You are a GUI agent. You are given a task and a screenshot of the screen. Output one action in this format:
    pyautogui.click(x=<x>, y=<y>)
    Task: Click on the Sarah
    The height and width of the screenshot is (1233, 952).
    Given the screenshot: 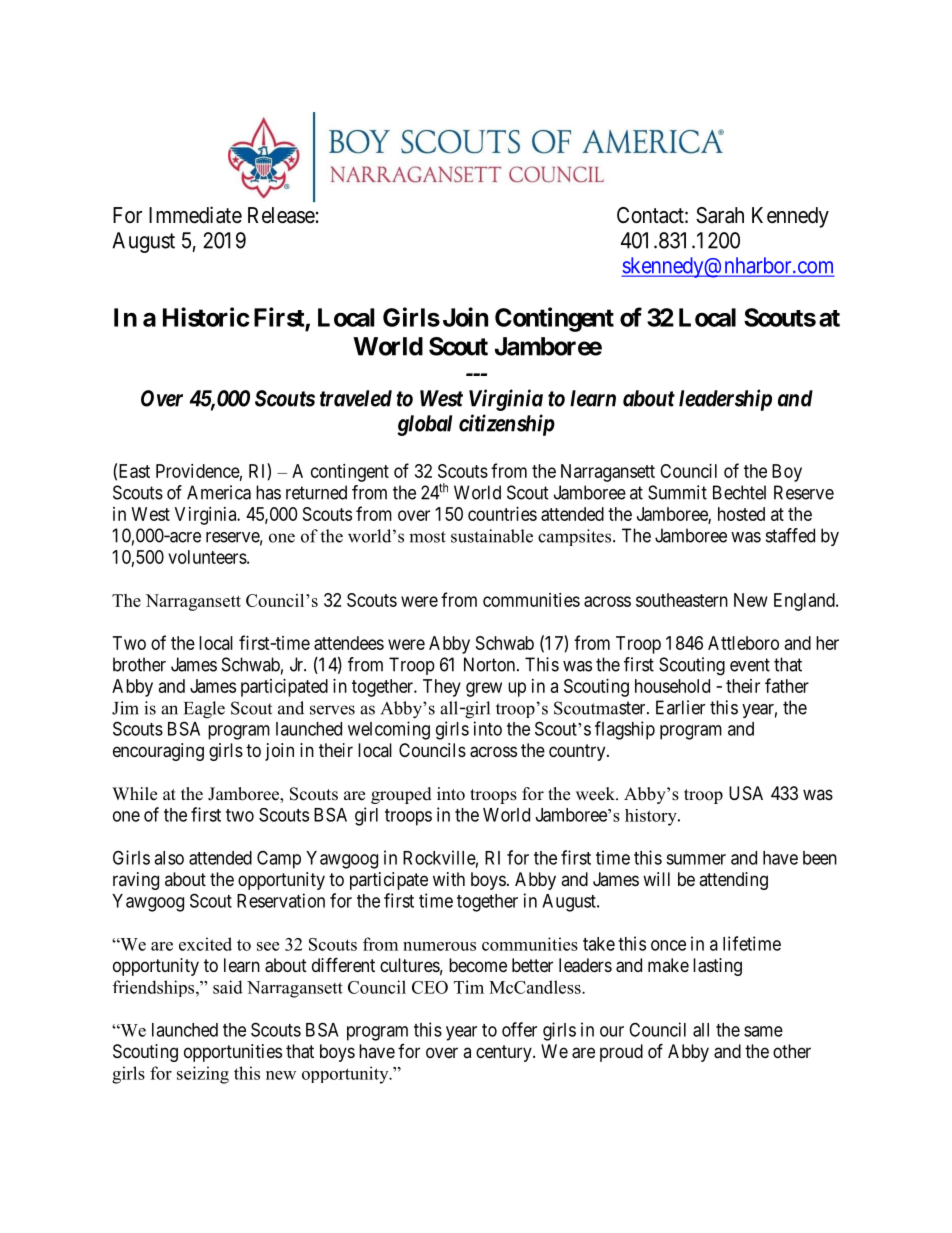 What is the action you would take?
    pyautogui.click(x=720, y=215)
